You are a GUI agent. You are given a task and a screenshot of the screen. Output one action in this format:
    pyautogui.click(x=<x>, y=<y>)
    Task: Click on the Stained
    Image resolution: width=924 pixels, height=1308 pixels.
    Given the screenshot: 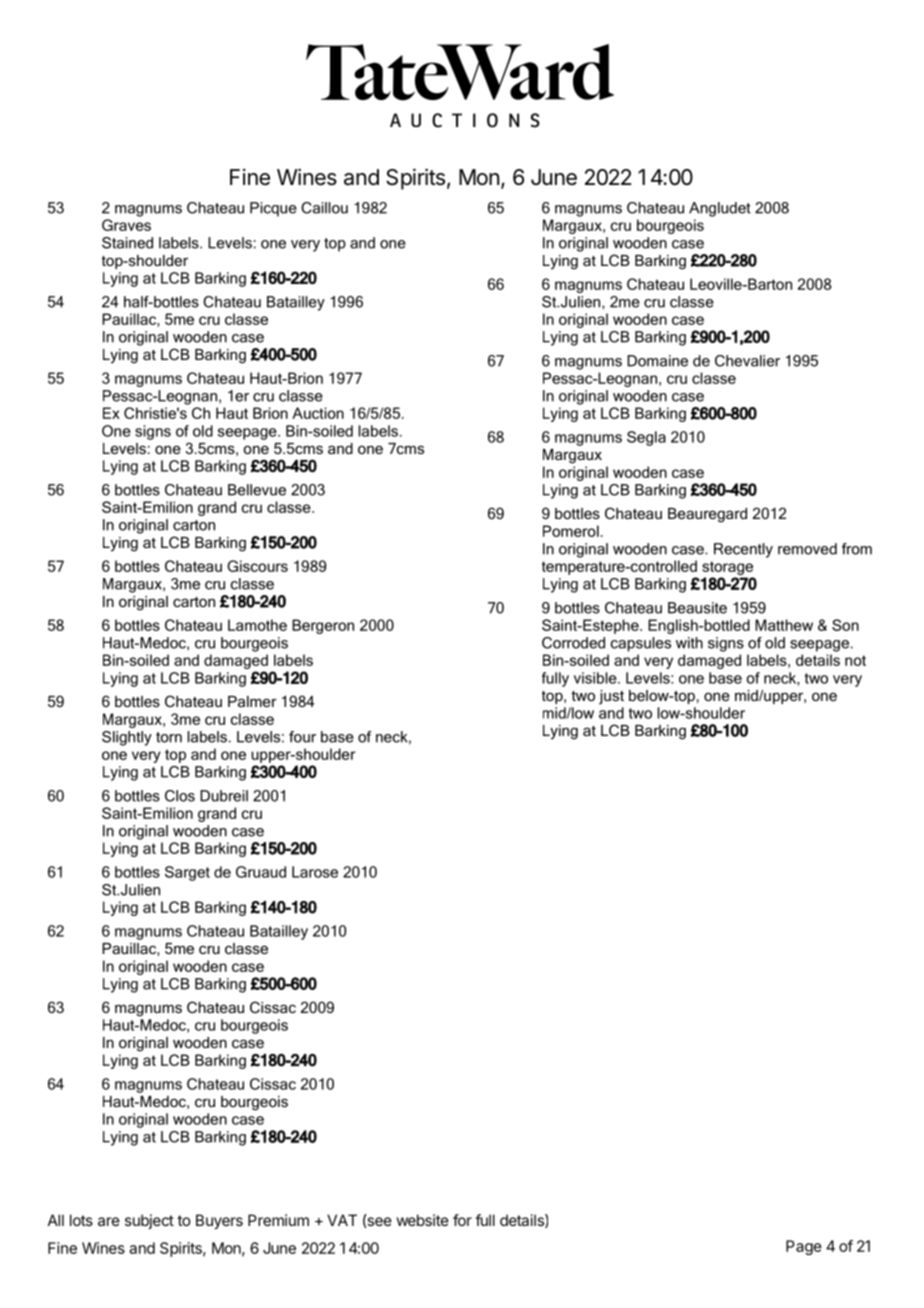 What is the action you would take?
    pyautogui.click(x=127, y=243)
